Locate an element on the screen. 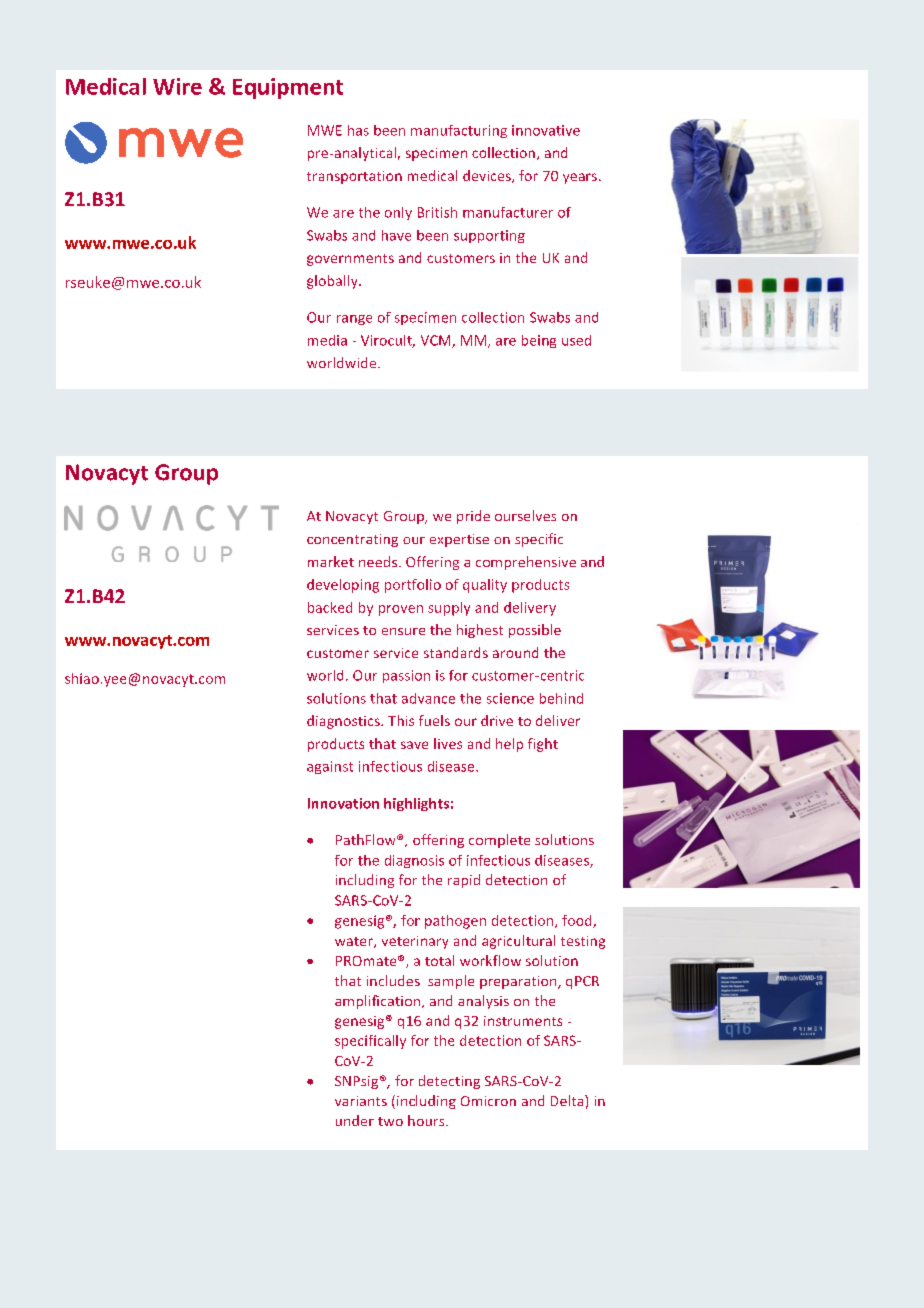 Image resolution: width=924 pixels, height=1308 pixels. Wire is located at coordinates (177, 86).
